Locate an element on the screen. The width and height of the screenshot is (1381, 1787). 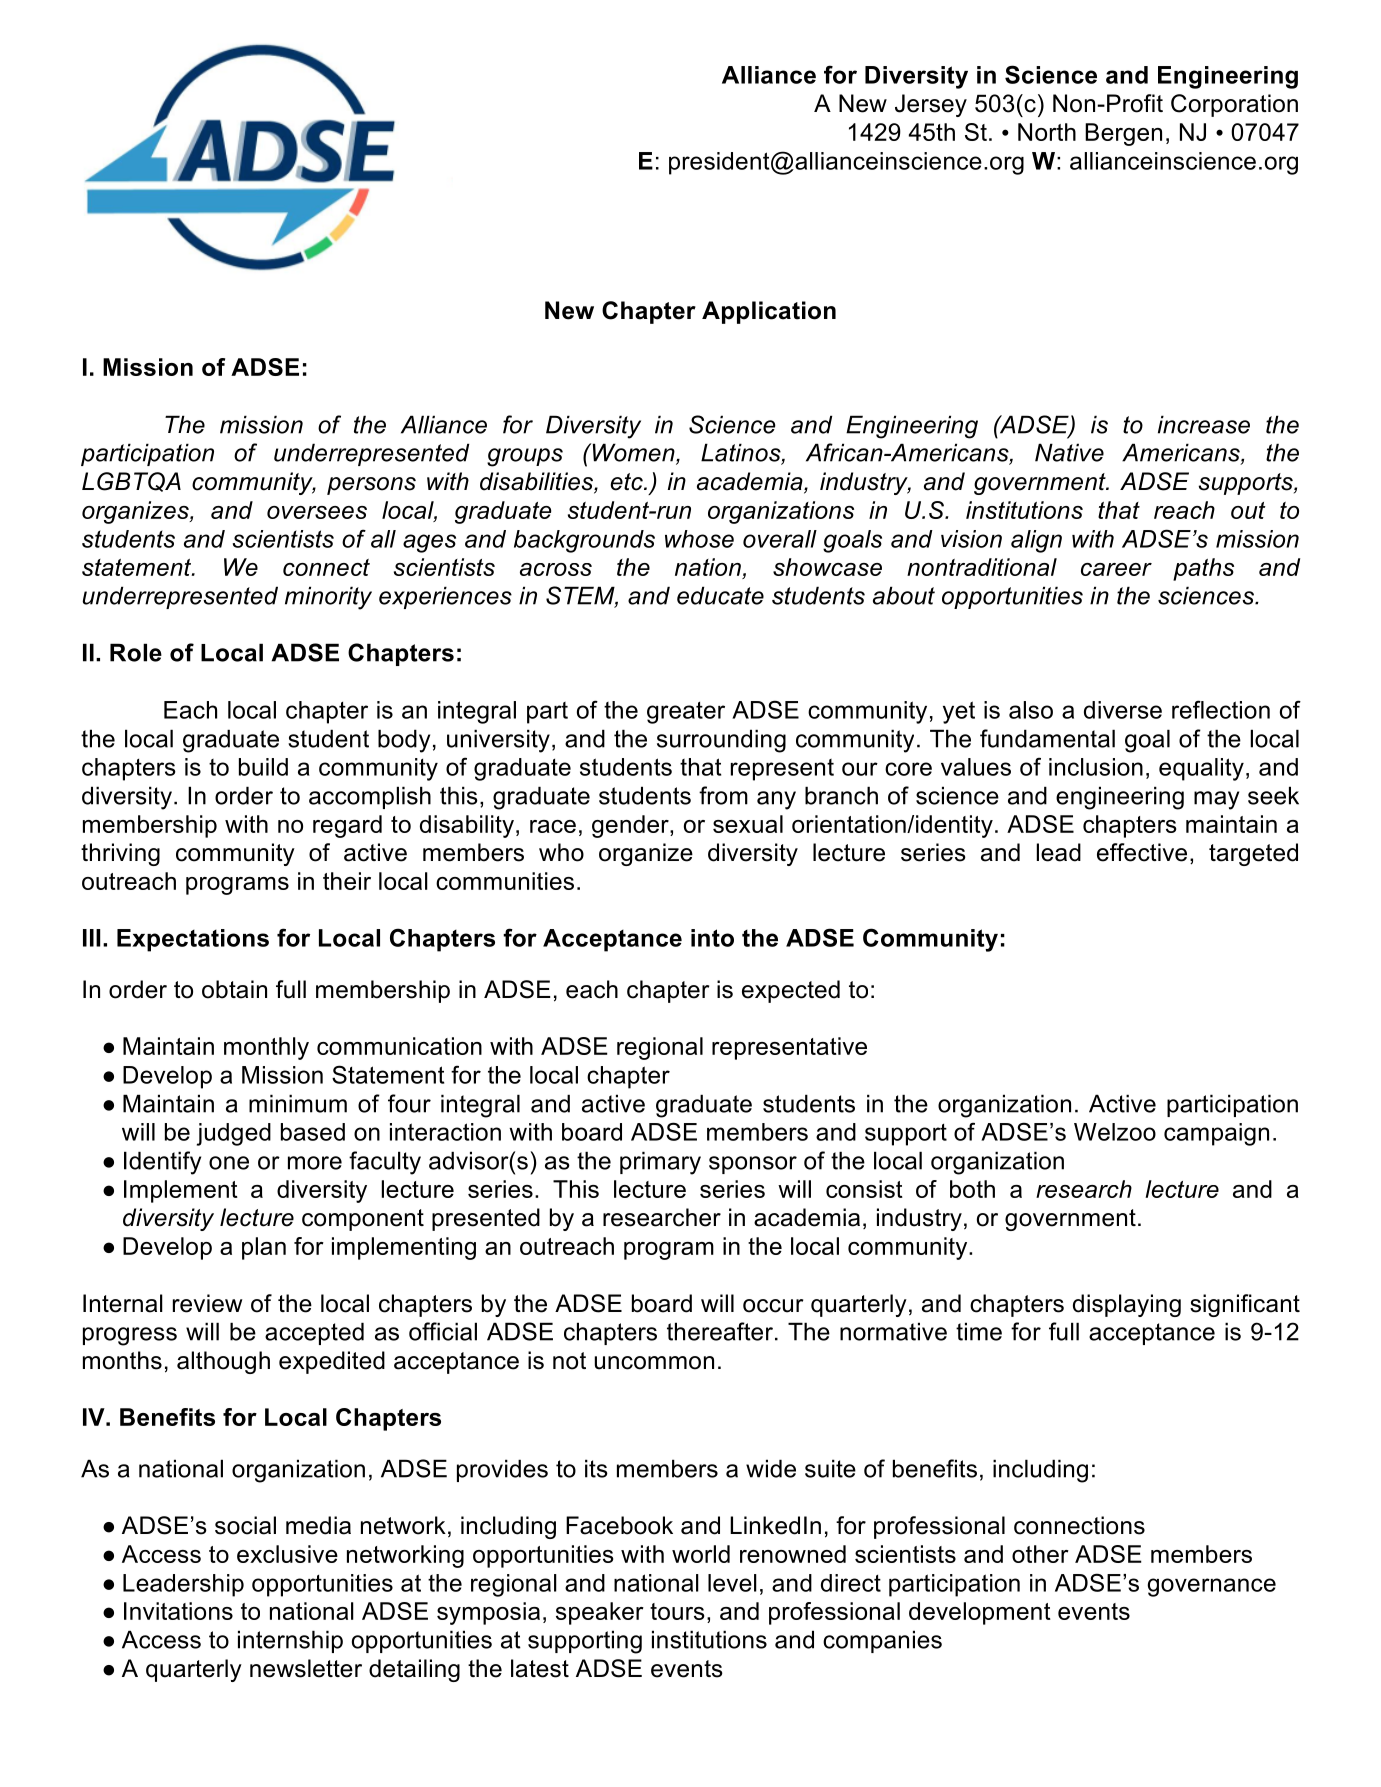
Native is located at coordinates (1069, 452).
